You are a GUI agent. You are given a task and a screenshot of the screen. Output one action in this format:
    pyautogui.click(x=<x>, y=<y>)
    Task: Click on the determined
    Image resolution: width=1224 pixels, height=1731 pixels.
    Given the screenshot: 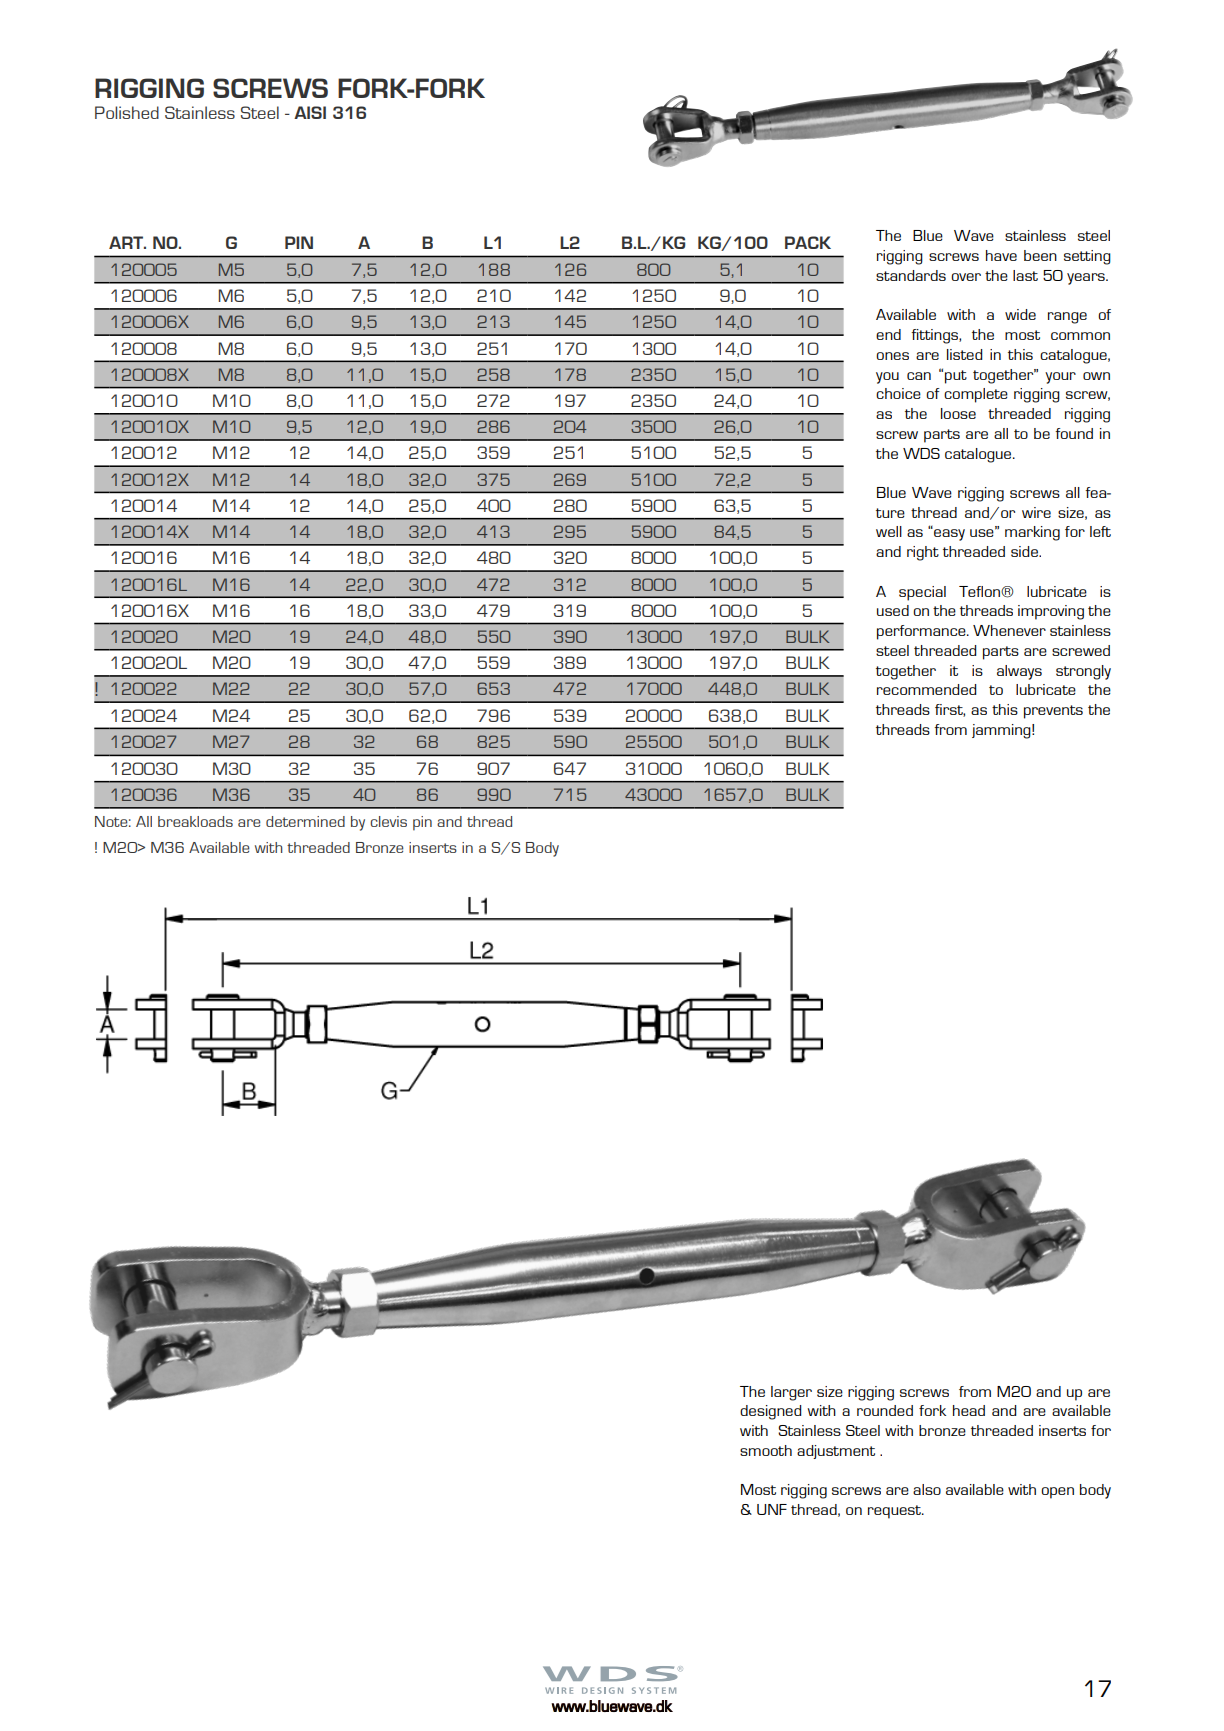 What is the action you would take?
    pyautogui.click(x=305, y=821)
